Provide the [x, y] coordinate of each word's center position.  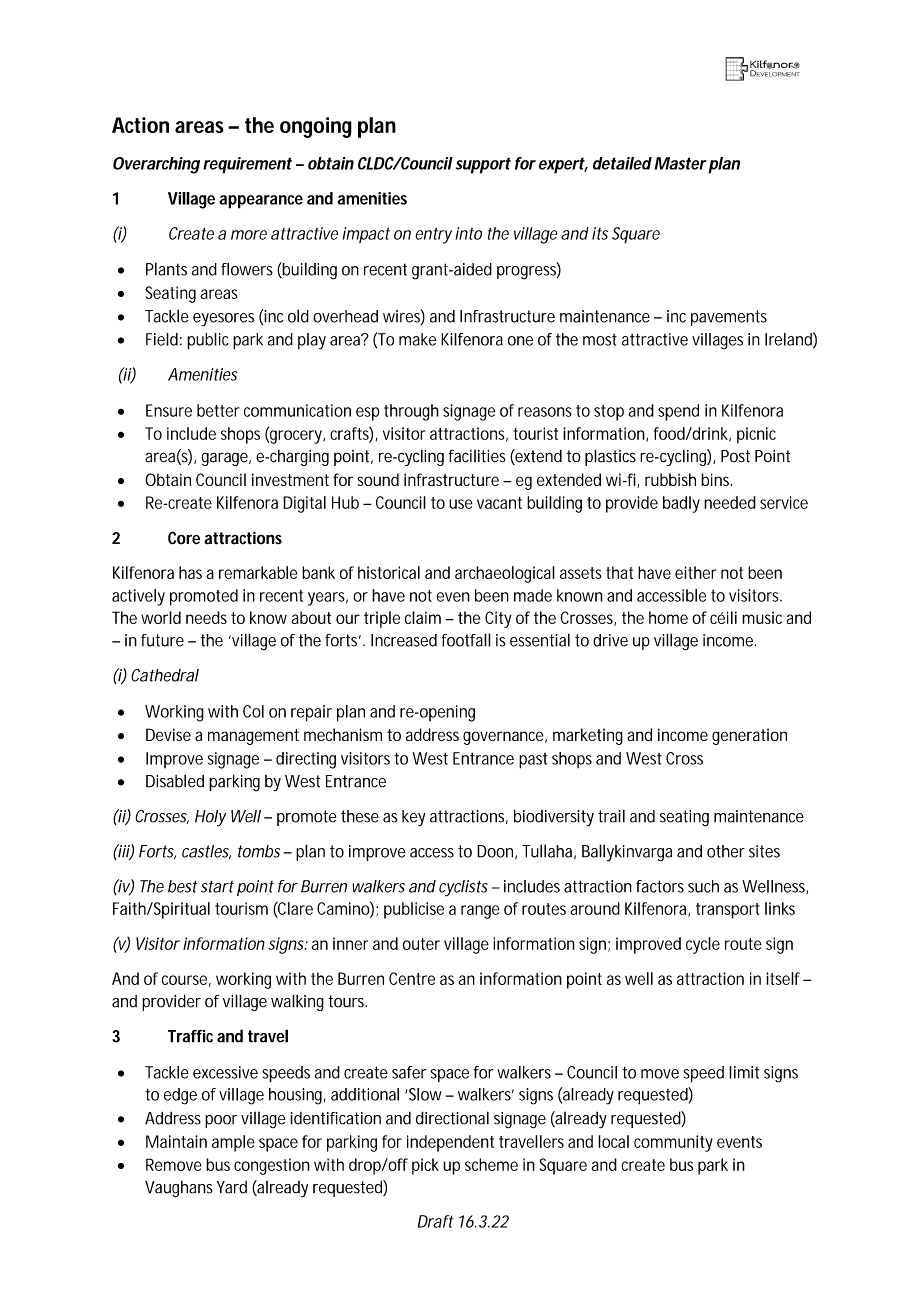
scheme [491, 1164]
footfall [466, 640]
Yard [232, 1187]
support [483, 165]
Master [681, 163]
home [668, 617]
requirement [247, 165]
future [162, 640]
